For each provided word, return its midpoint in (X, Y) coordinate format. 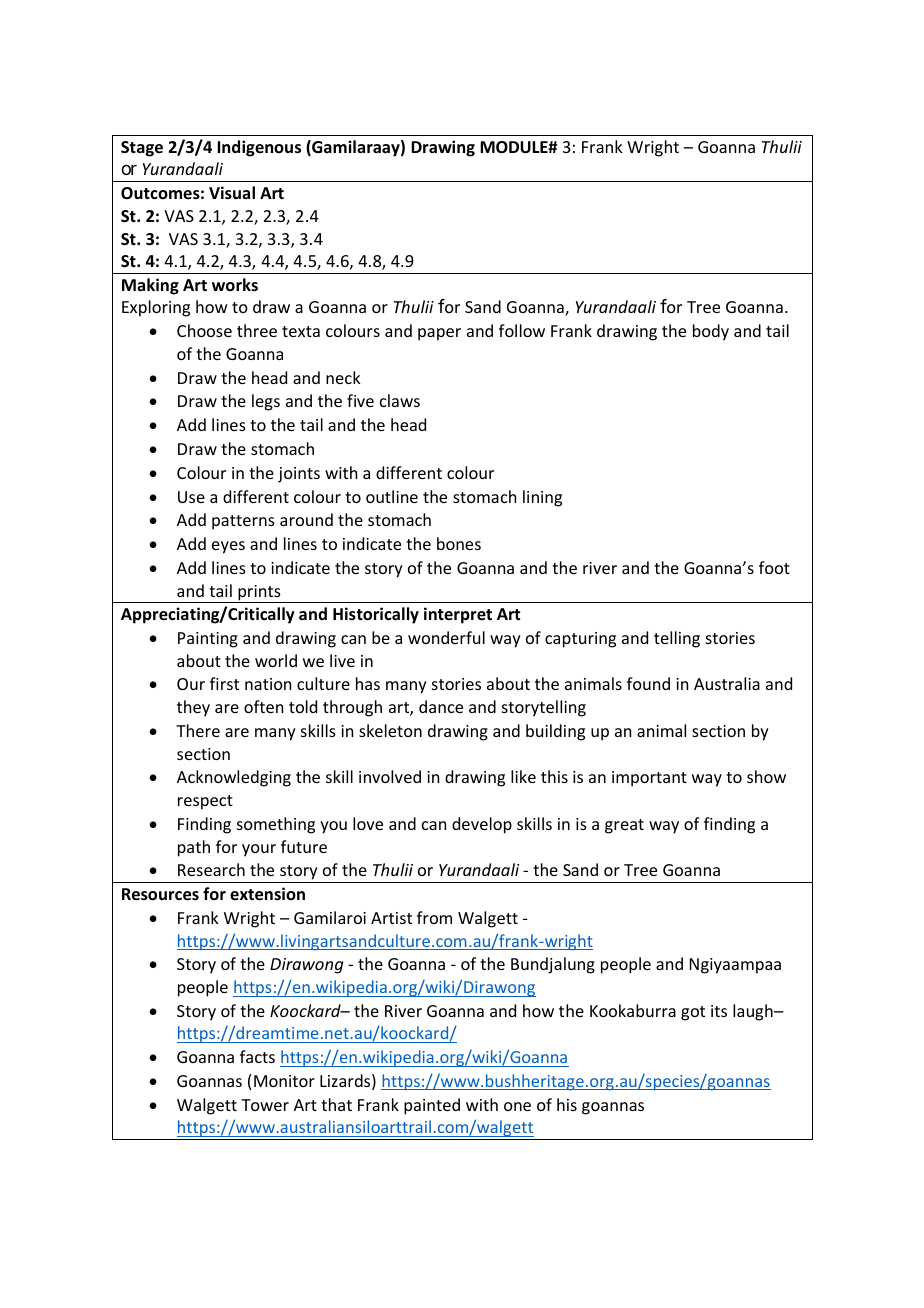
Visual (232, 193)
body (711, 332)
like (523, 776)
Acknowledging (234, 778)
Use (191, 497)
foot (774, 567)
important (649, 779)
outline (392, 496)
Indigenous (259, 148)
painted (432, 1106)
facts (257, 1056)
